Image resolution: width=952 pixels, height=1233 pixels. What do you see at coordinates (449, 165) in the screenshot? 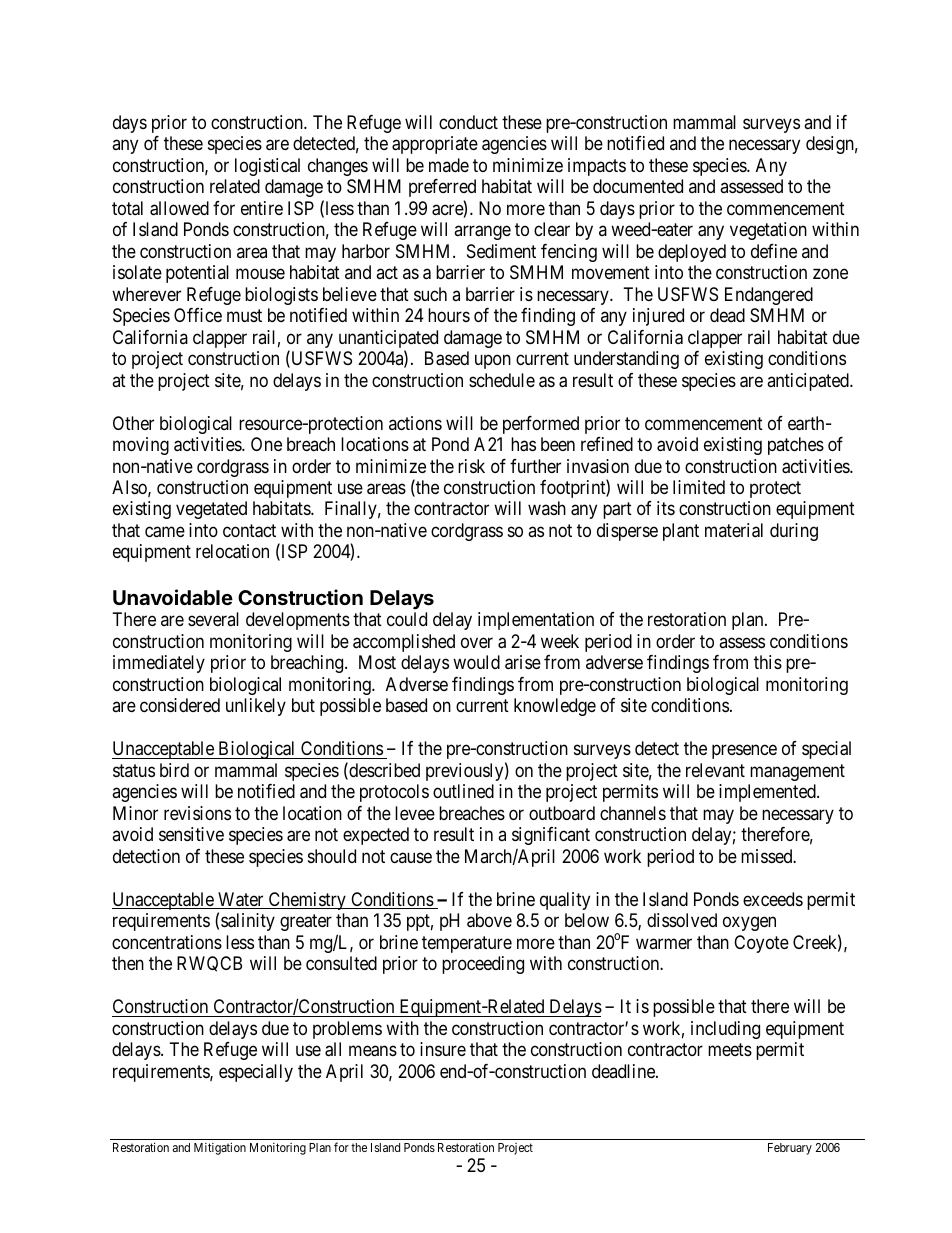
I see `made` at bounding box center [449, 165].
